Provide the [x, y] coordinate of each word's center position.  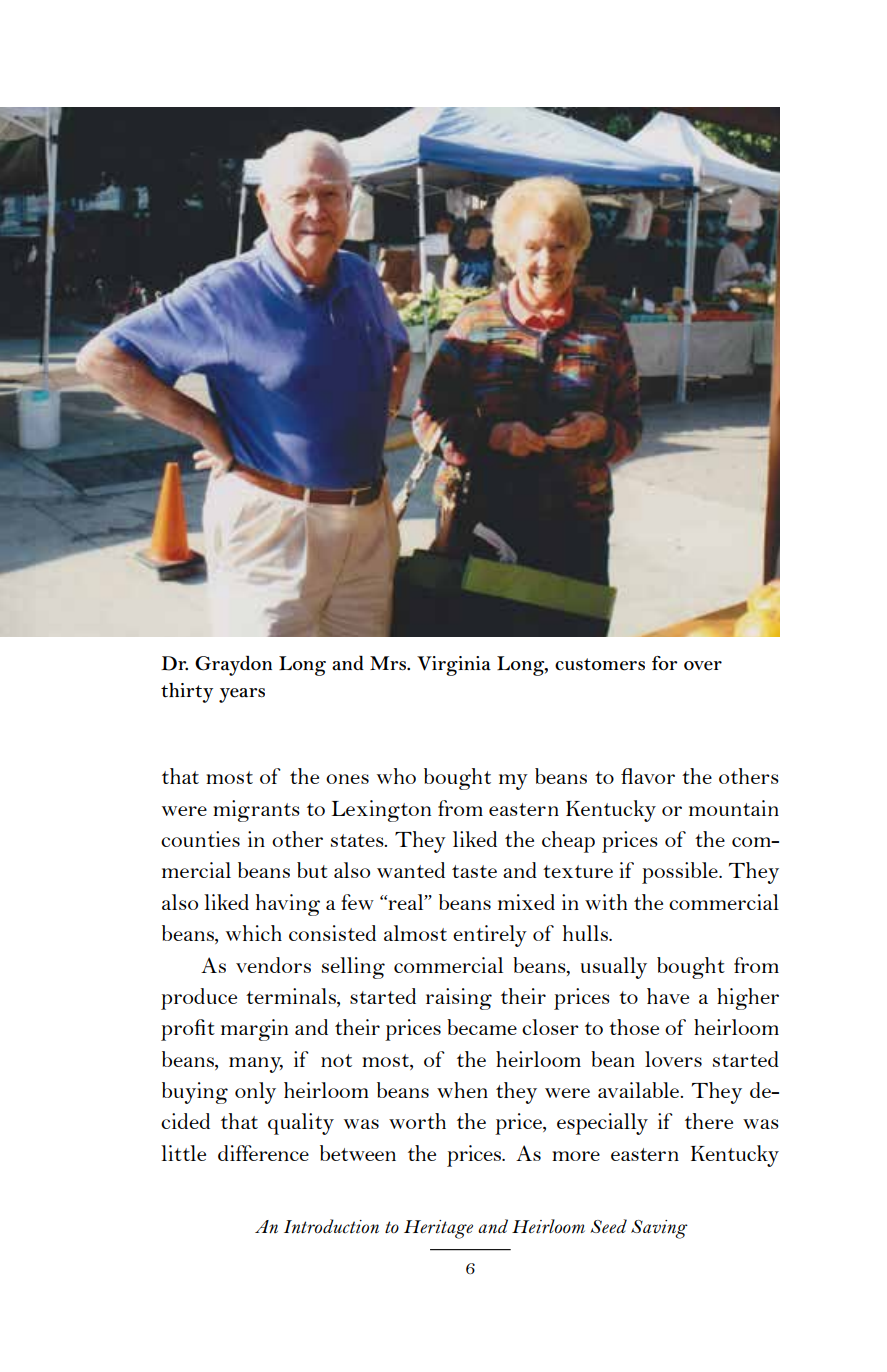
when [462, 1090]
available [640, 1090]
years [242, 695]
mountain [734, 808]
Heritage [438, 1229]
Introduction [331, 1226]
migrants [256, 811]
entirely [490, 936]
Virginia [454, 666]
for [665, 663]
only [255, 1093]
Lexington [381, 811]
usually [614, 968]
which [254, 933]
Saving [659, 1229]
